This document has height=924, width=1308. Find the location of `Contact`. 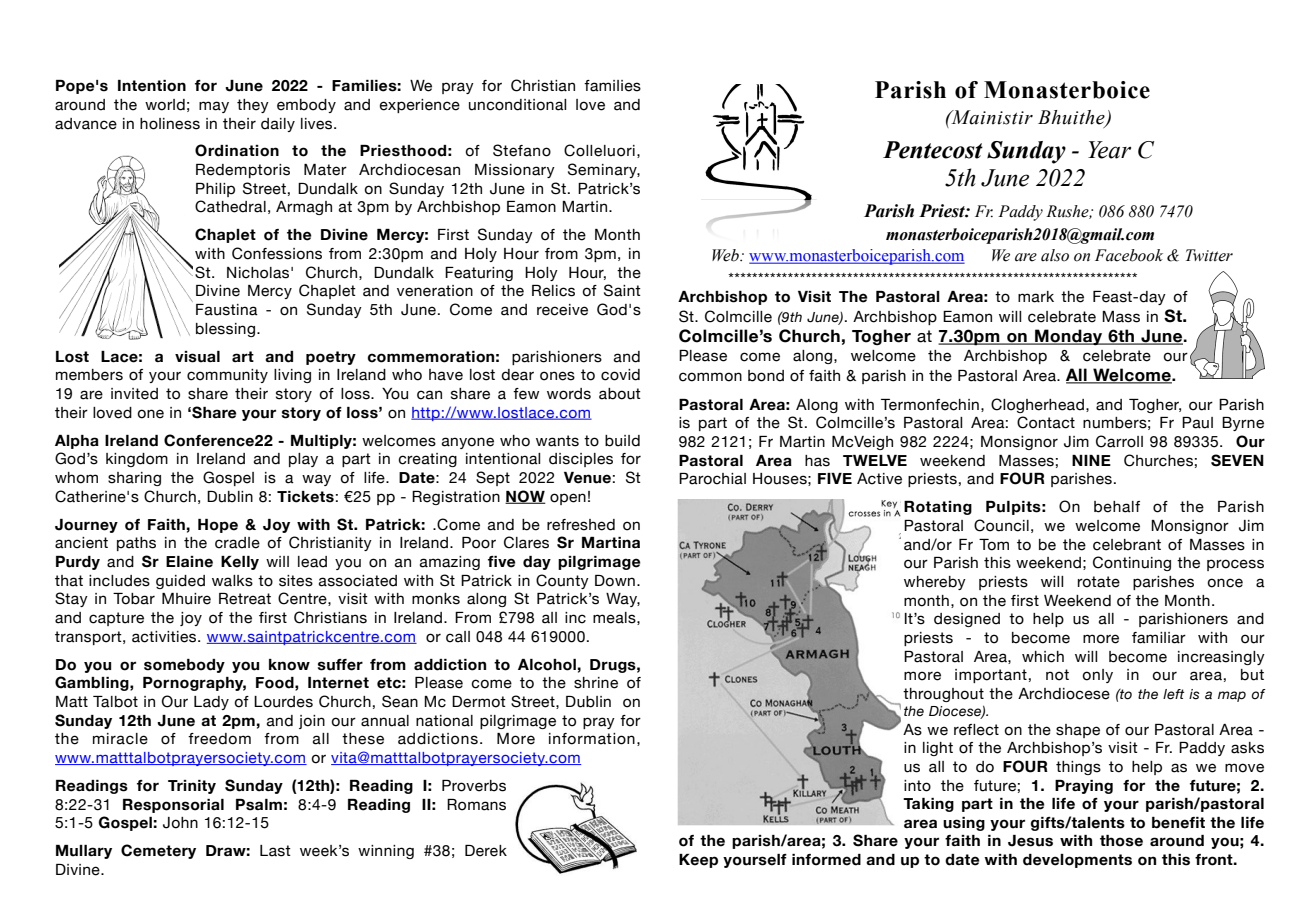

Contact is located at coordinates (1046, 422).
